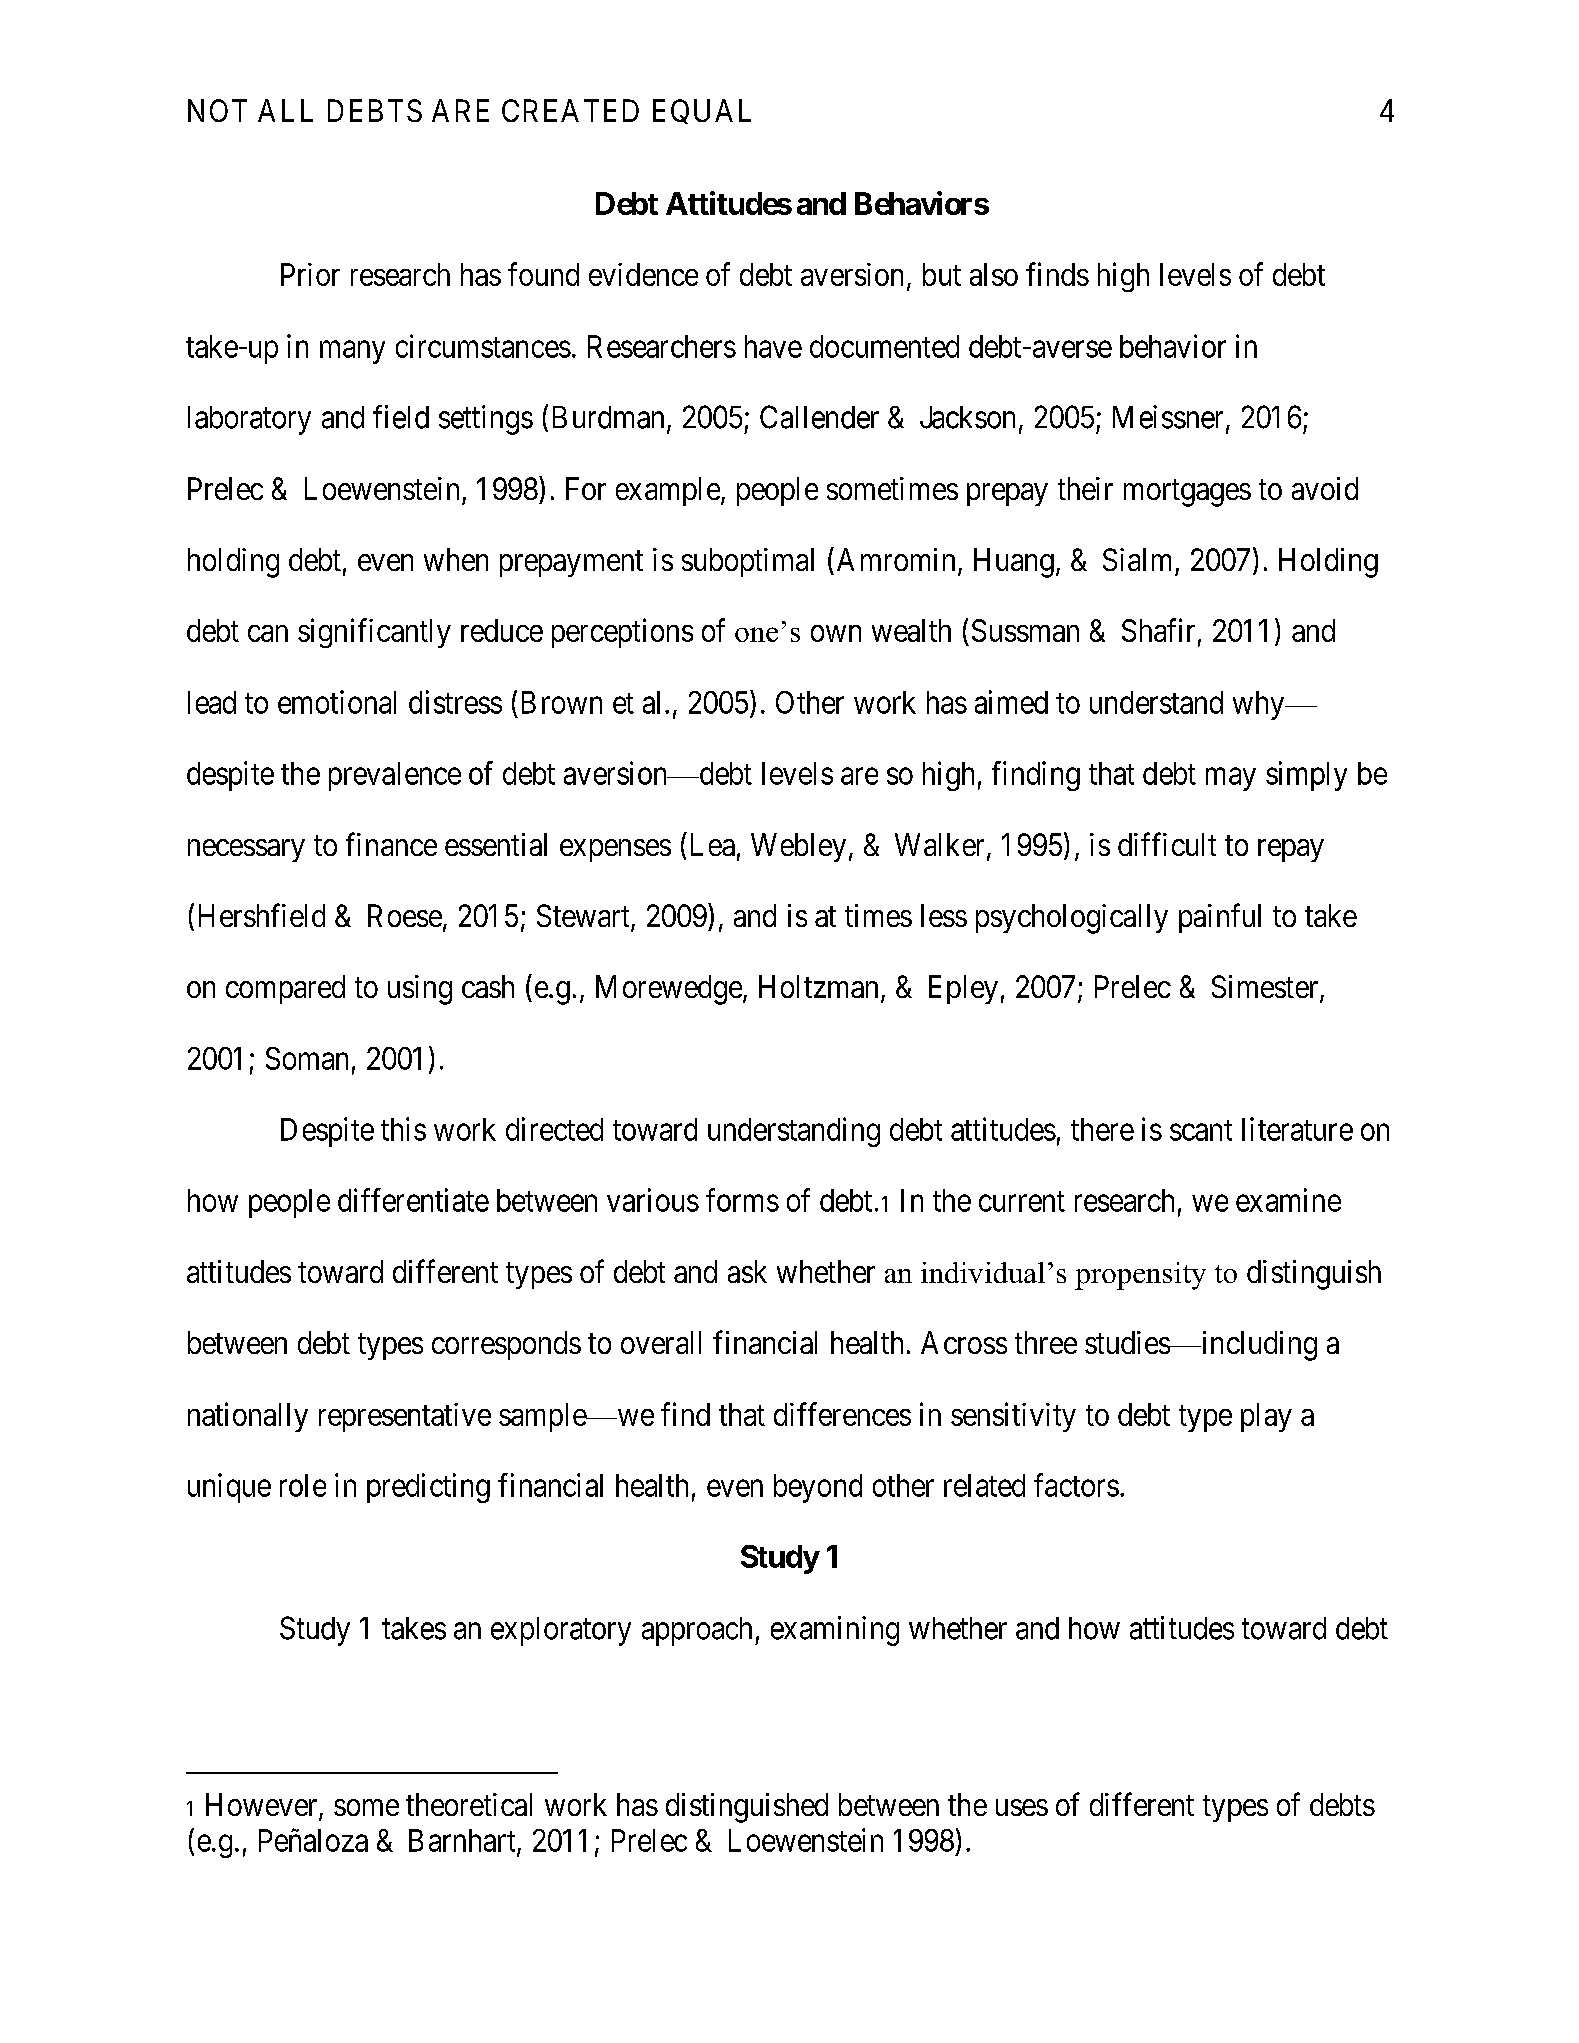 The height and width of the document is (2043, 1579). Describe the element at coordinates (911, 630) in the document. I see `wealth` at that location.
